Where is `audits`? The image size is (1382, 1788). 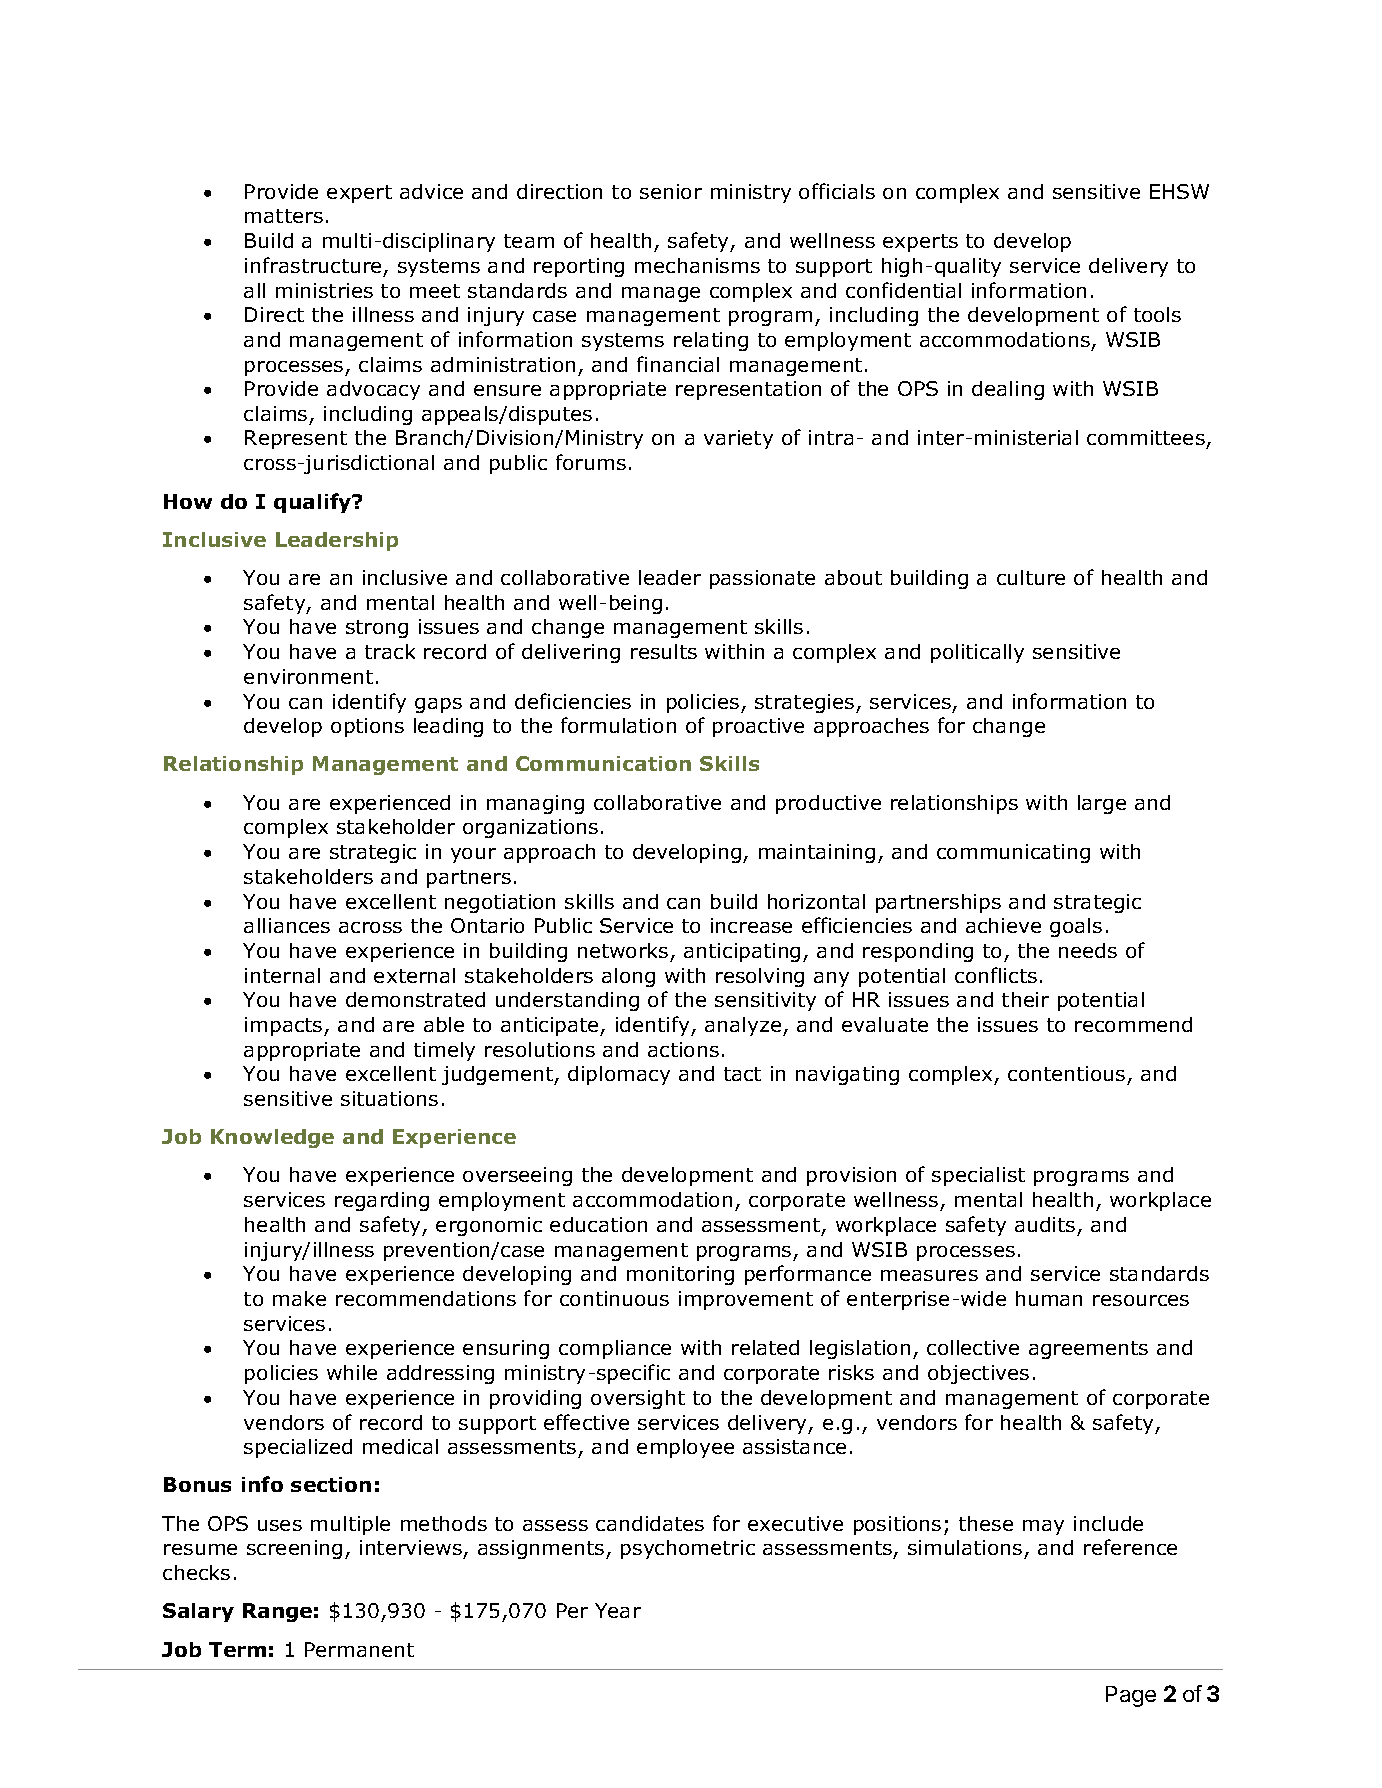 audits is located at coordinates (1045, 1224).
